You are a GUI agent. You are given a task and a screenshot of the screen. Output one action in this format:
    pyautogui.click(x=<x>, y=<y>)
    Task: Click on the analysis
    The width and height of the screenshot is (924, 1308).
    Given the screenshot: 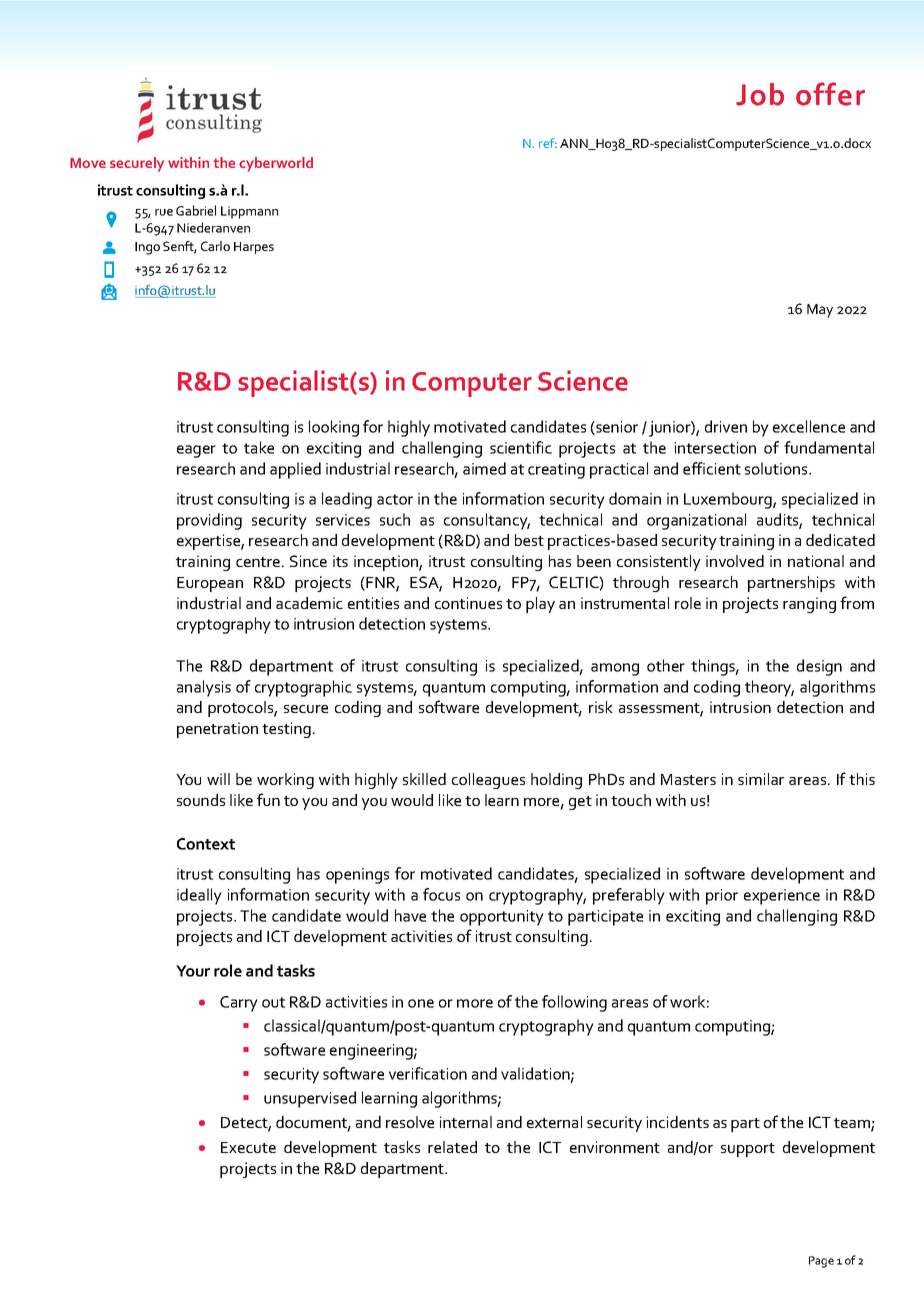 What is the action you would take?
    pyautogui.click(x=204, y=688)
